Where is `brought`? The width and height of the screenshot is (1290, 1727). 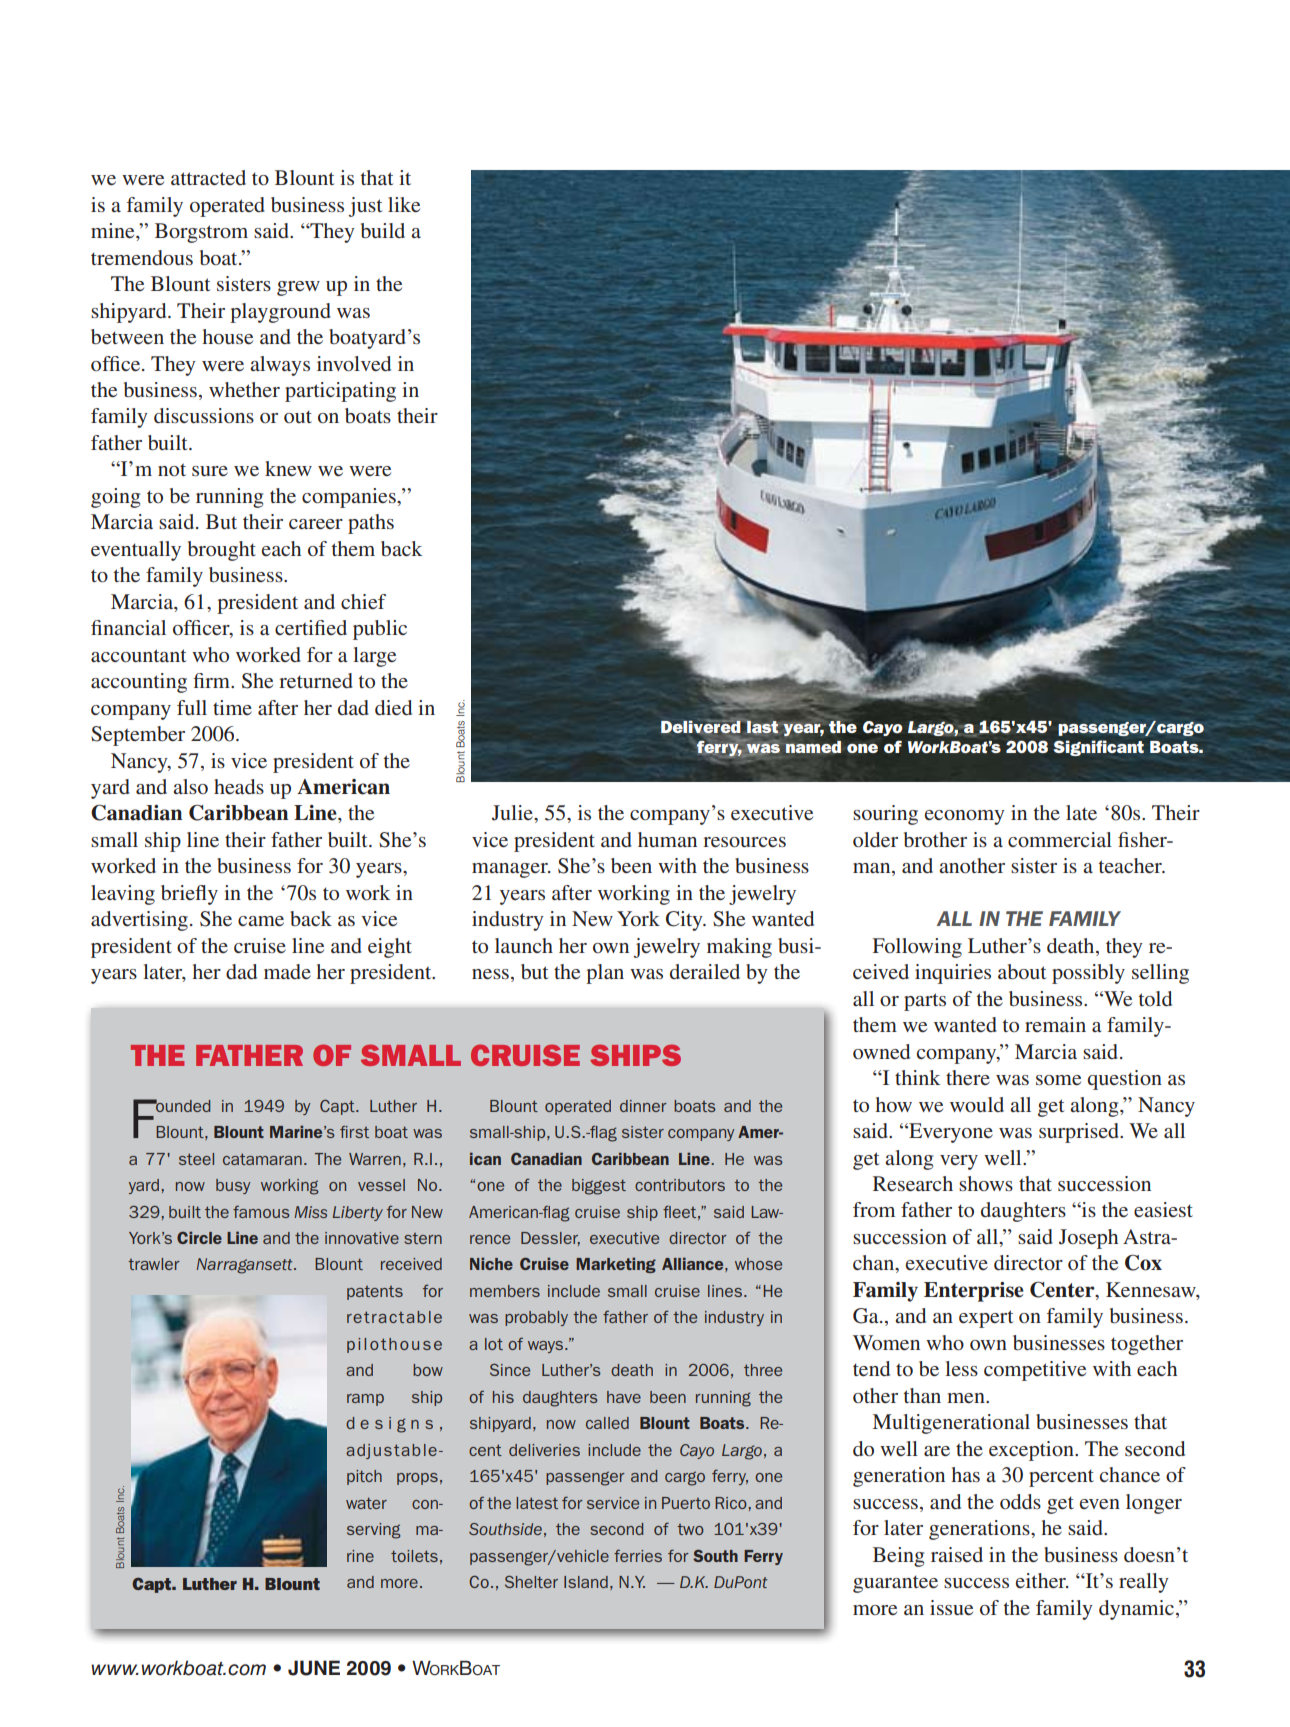
brought is located at coordinates (222, 551).
